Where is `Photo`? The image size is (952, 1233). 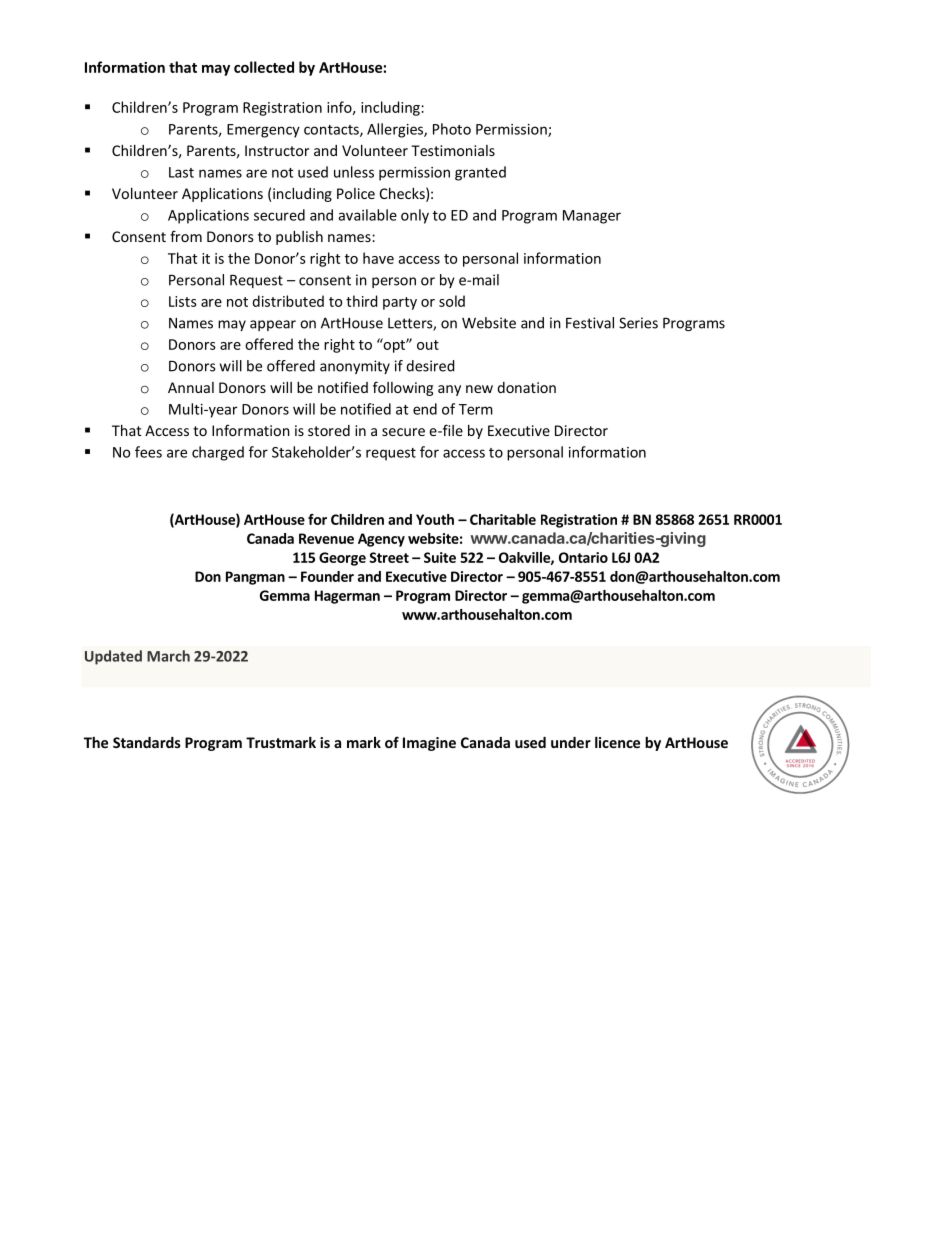 Photo is located at coordinates (452, 129).
